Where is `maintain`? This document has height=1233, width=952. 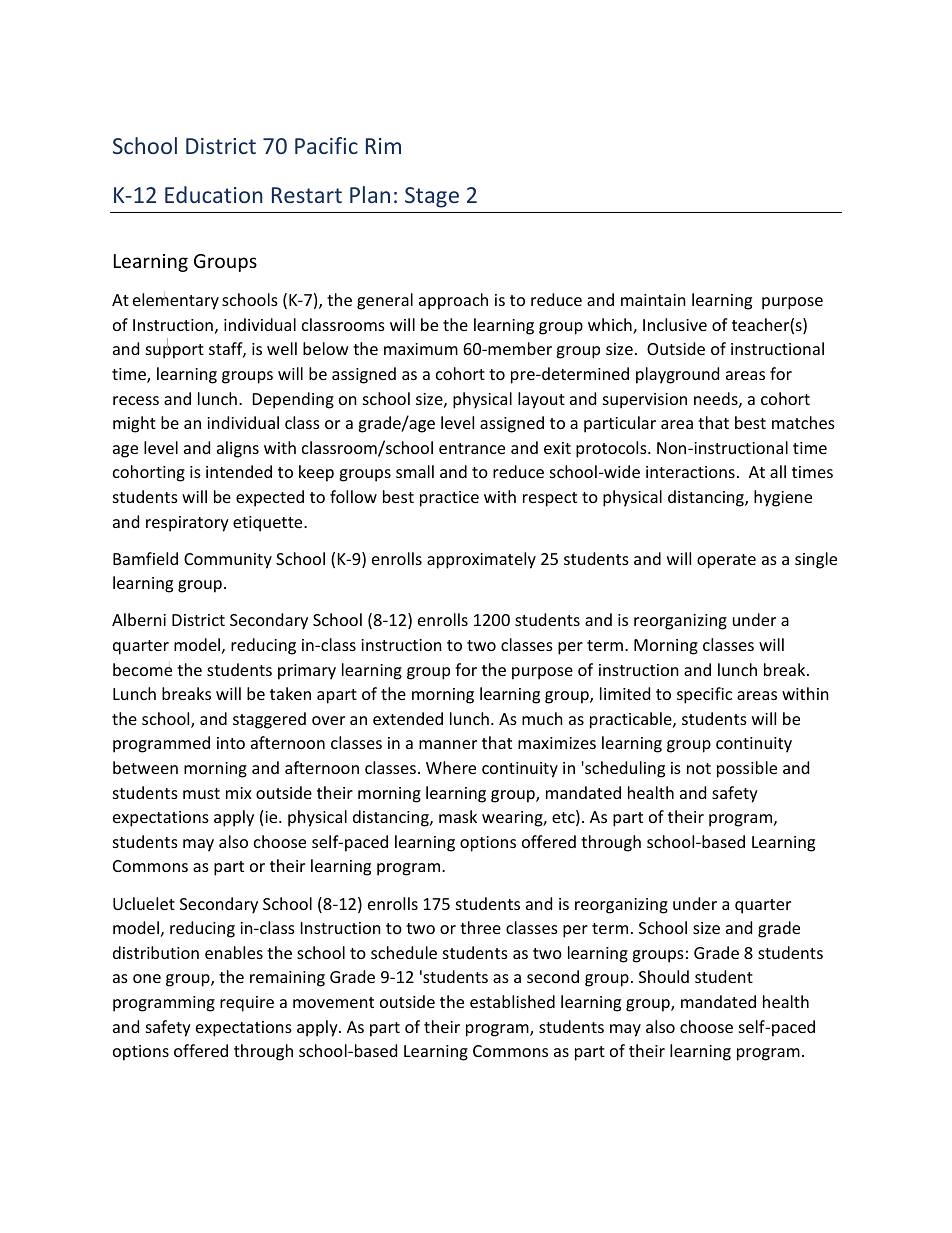
maintain is located at coordinates (653, 300).
